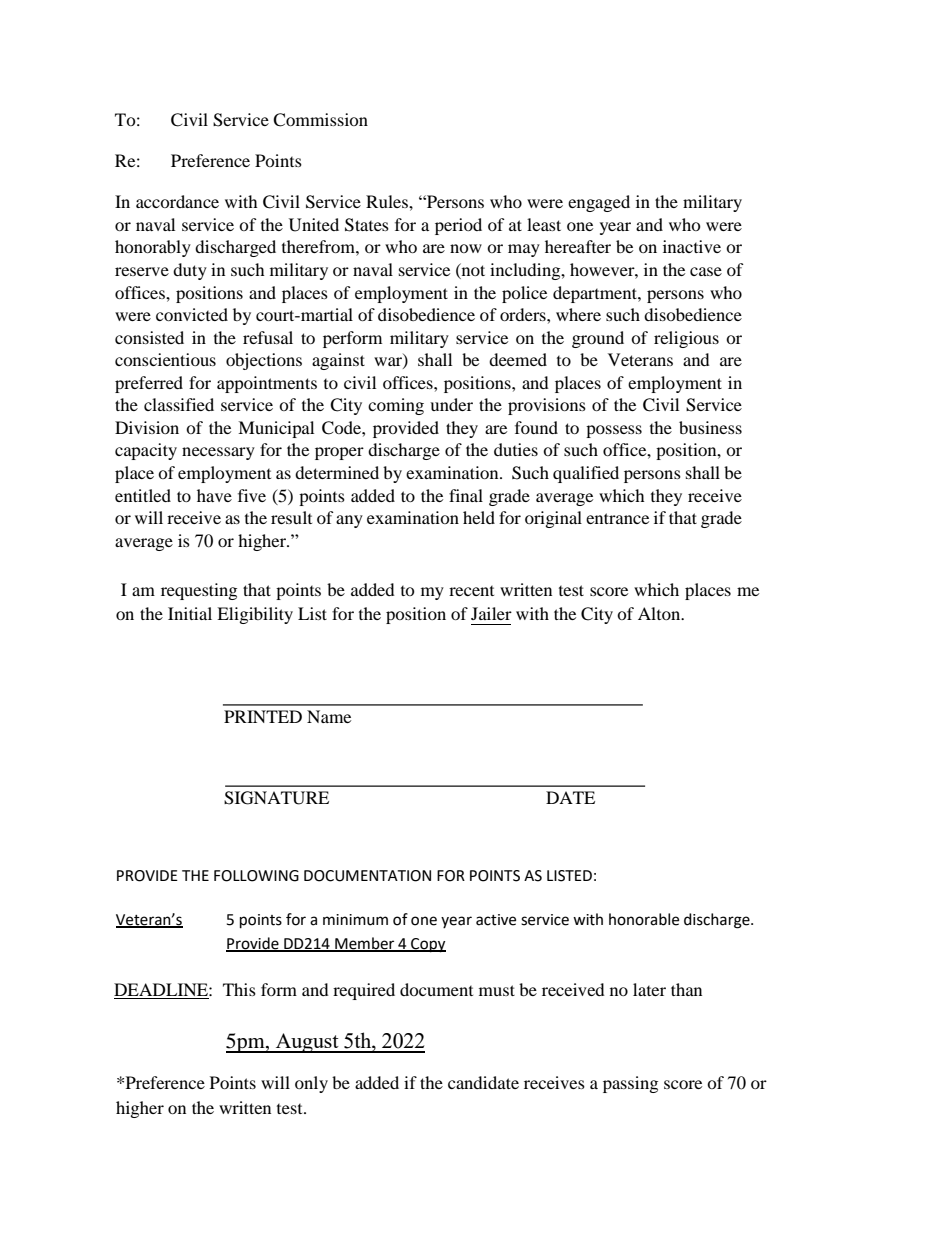 This page has width=952, height=1233. Describe the element at coordinates (364, 991) in the page. I see `required` at that location.
